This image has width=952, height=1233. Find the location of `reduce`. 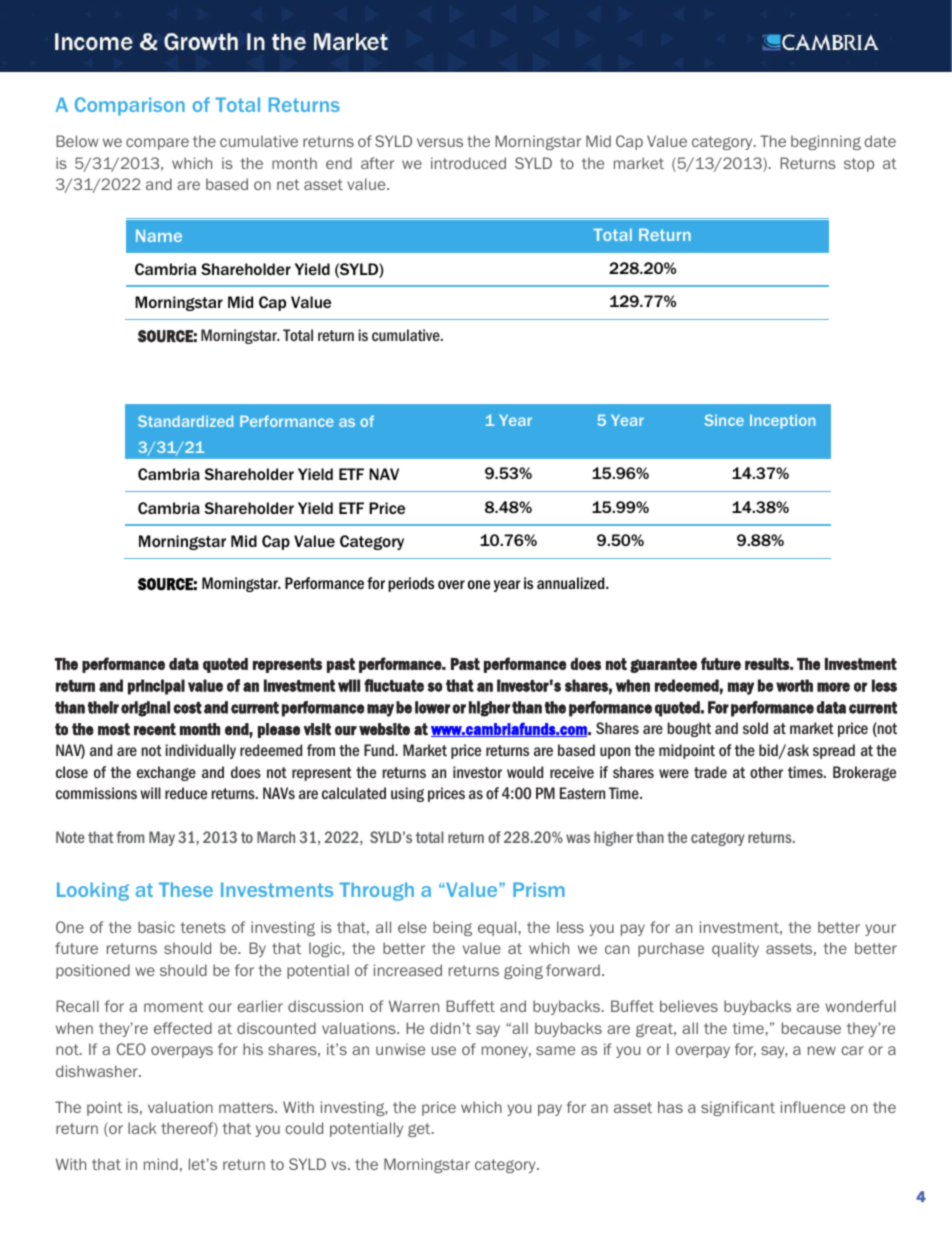

reduce is located at coordinates (186, 793).
